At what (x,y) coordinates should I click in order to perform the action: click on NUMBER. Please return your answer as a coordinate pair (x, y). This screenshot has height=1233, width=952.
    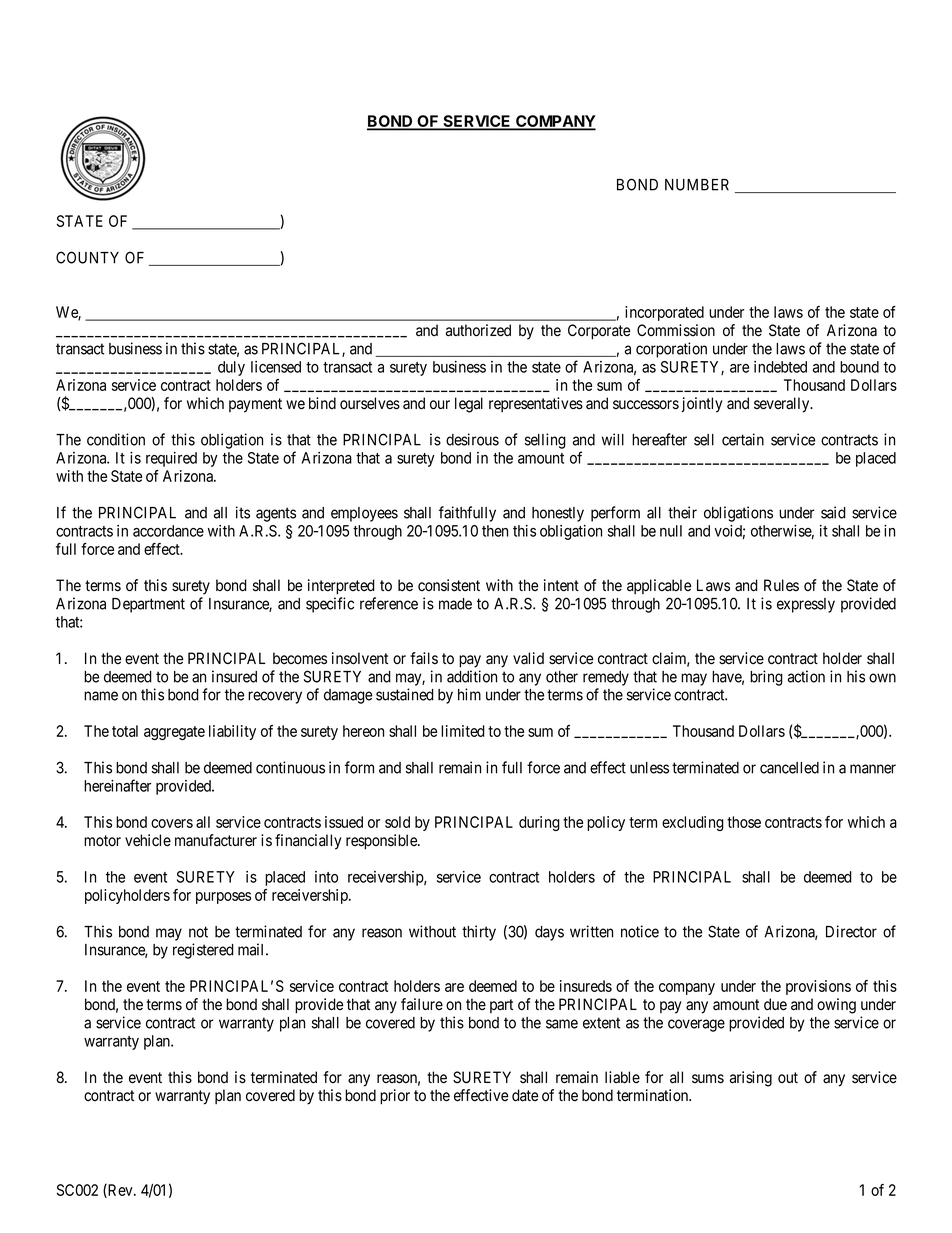
    Looking at the image, I should click on (697, 185).
